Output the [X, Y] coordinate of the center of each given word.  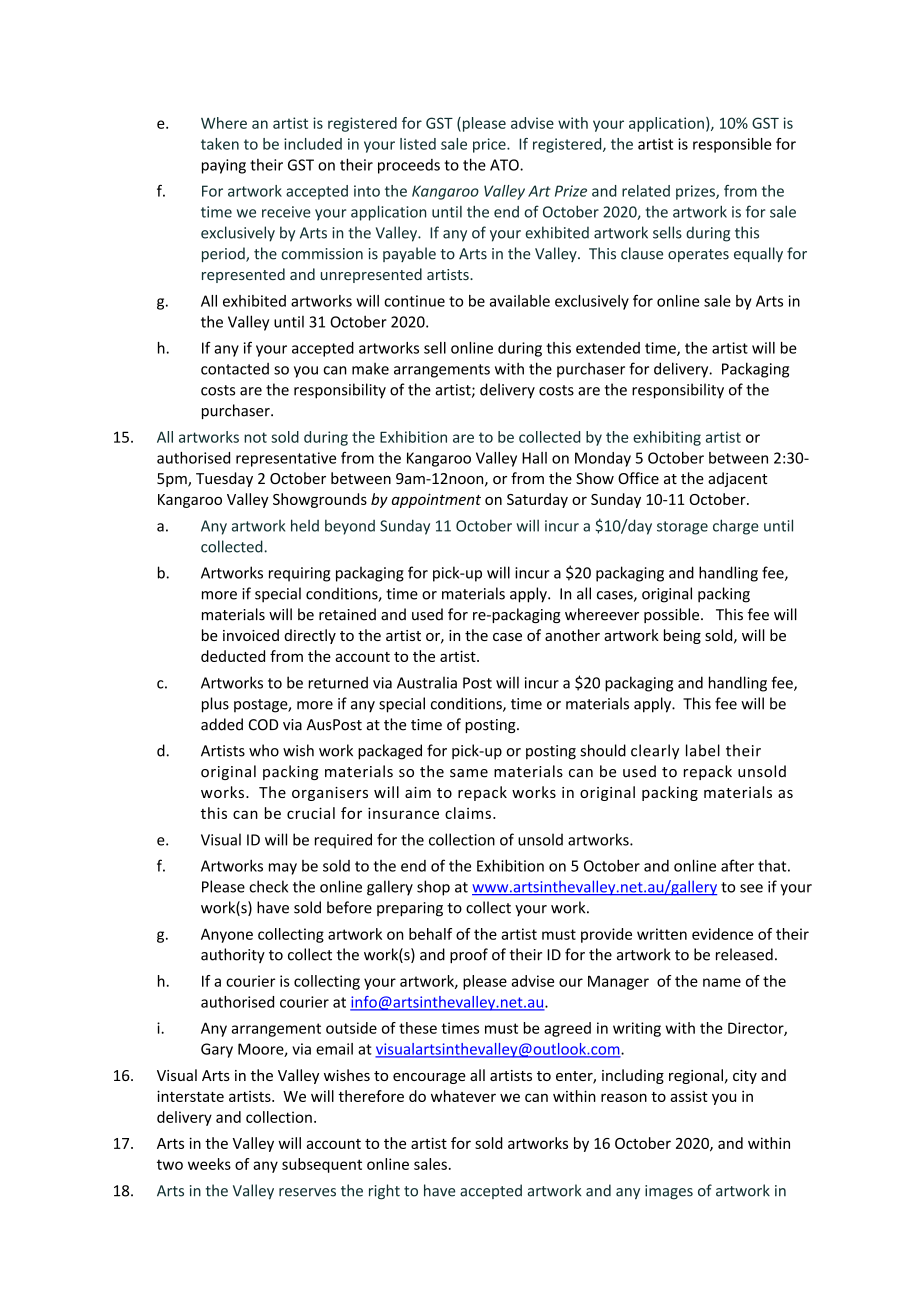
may [283, 869]
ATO [505, 165]
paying [224, 166]
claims [468, 813]
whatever [463, 1096]
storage [682, 528]
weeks [209, 1164]
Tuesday [224, 479]
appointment [436, 500]
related [646, 191]
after [737, 865]
